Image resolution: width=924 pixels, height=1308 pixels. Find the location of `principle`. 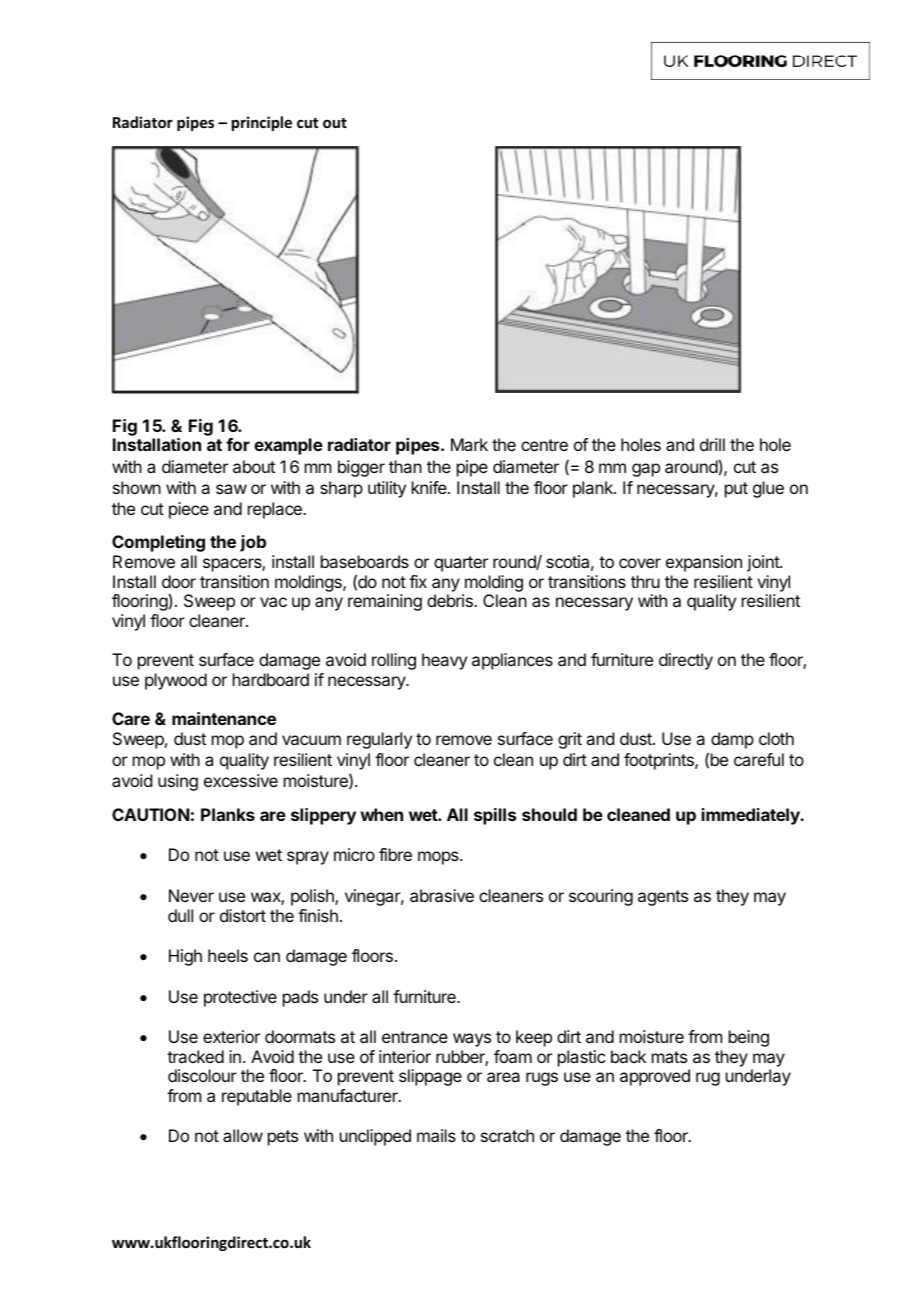

principle is located at coordinates (262, 123).
